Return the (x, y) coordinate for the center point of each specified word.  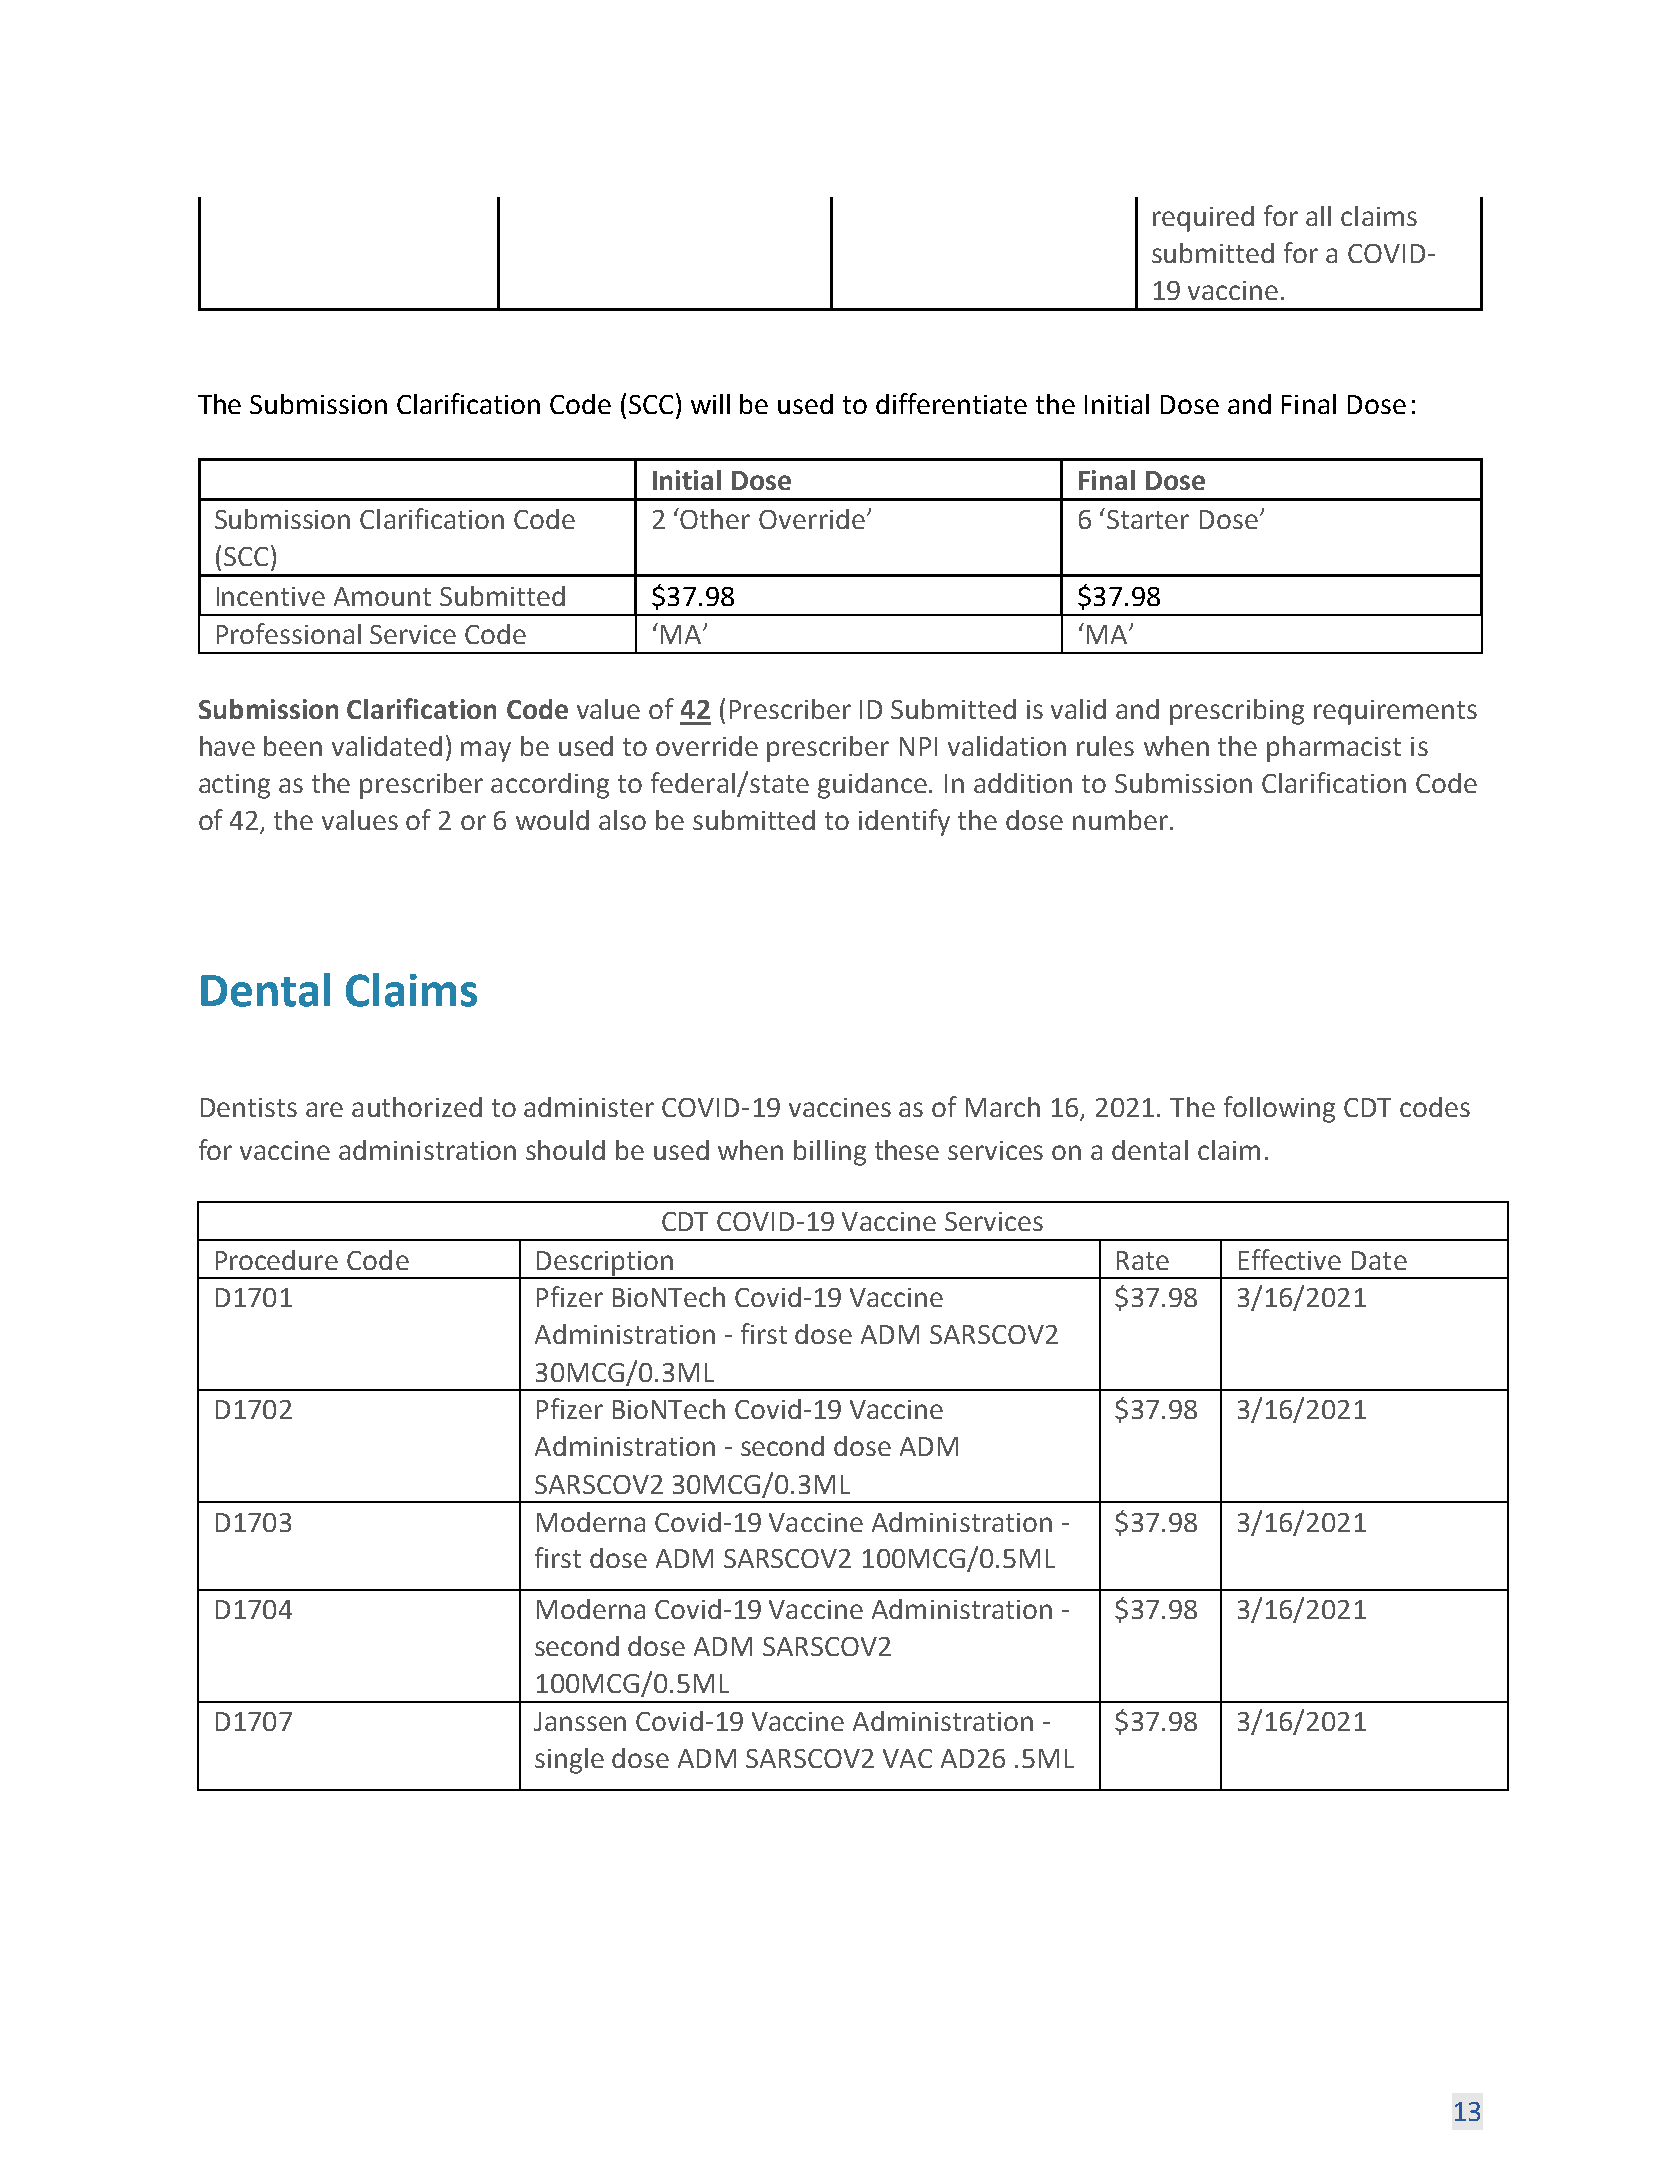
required (1203, 219)
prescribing (1237, 712)
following (1279, 1109)
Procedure (277, 1260)
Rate (1143, 1260)
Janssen (580, 1721)
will (710, 404)
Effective (1290, 1259)
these (907, 1150)
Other (715, 519)
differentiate (951, 403)
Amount (382, 596)
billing (830, 1153)
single (569, 1761)
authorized (417, 1107)
